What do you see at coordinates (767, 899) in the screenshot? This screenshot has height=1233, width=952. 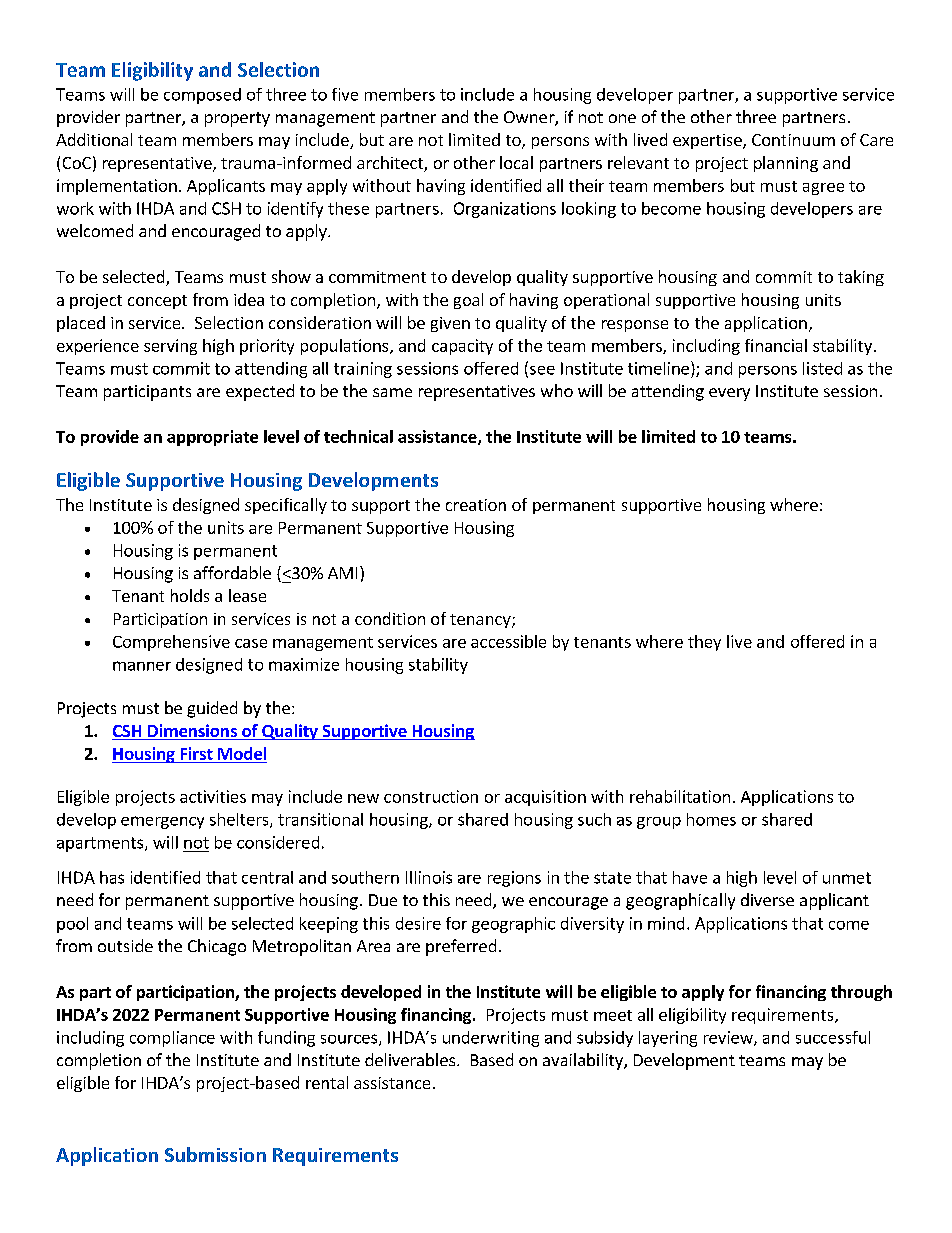 I see `diverse` at bounding box center [767, 899].
